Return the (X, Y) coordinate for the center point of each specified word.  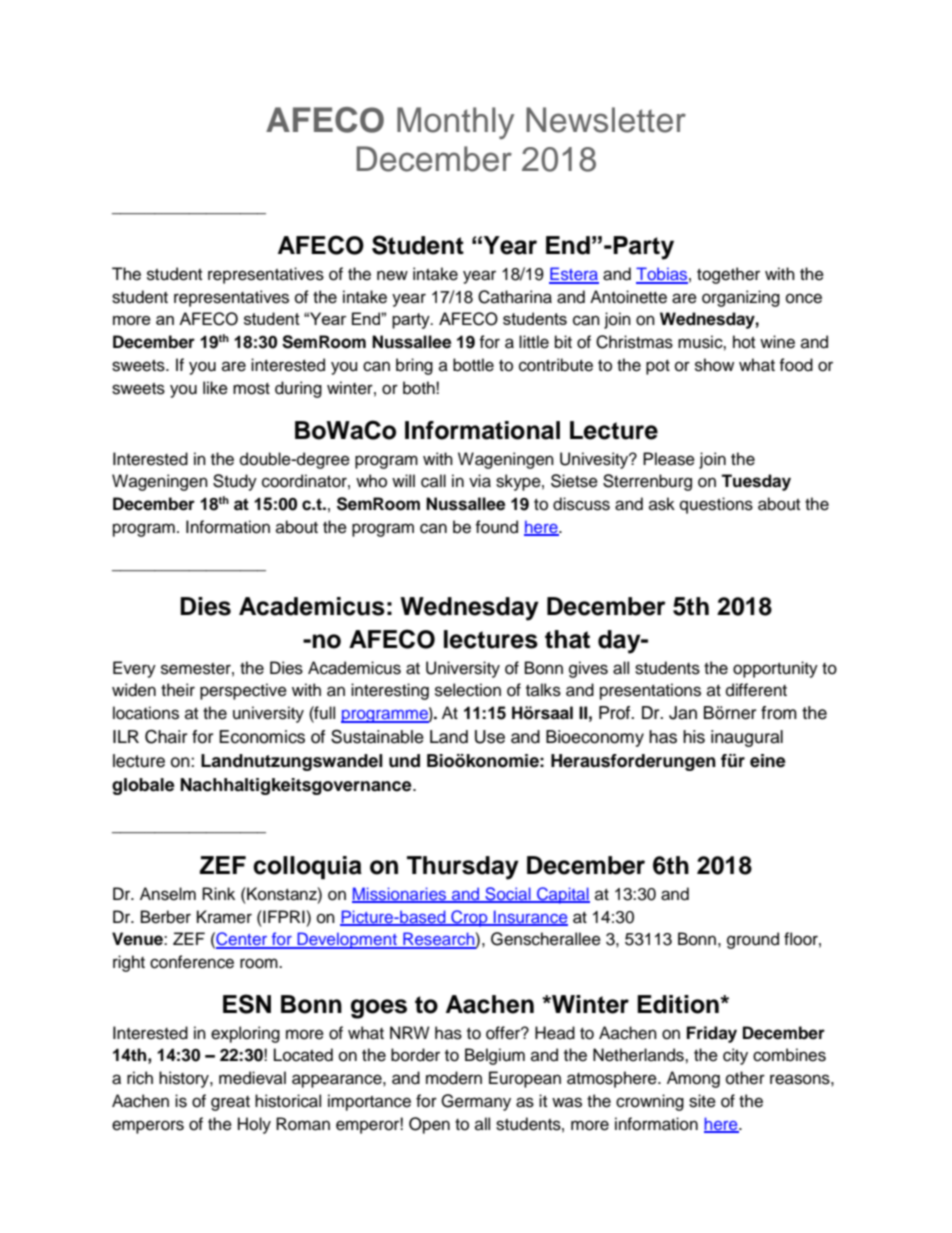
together (728, 275)
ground (753, 940)
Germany (476, 1102)
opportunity (775, 669)
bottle (473, 365)
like (215, 388)
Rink (218, 893)
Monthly (455, 123)
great (230, 1103)
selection (468, 690)
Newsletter (606, 120)
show (714, 365)
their (178, 690)
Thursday (463, 868)
